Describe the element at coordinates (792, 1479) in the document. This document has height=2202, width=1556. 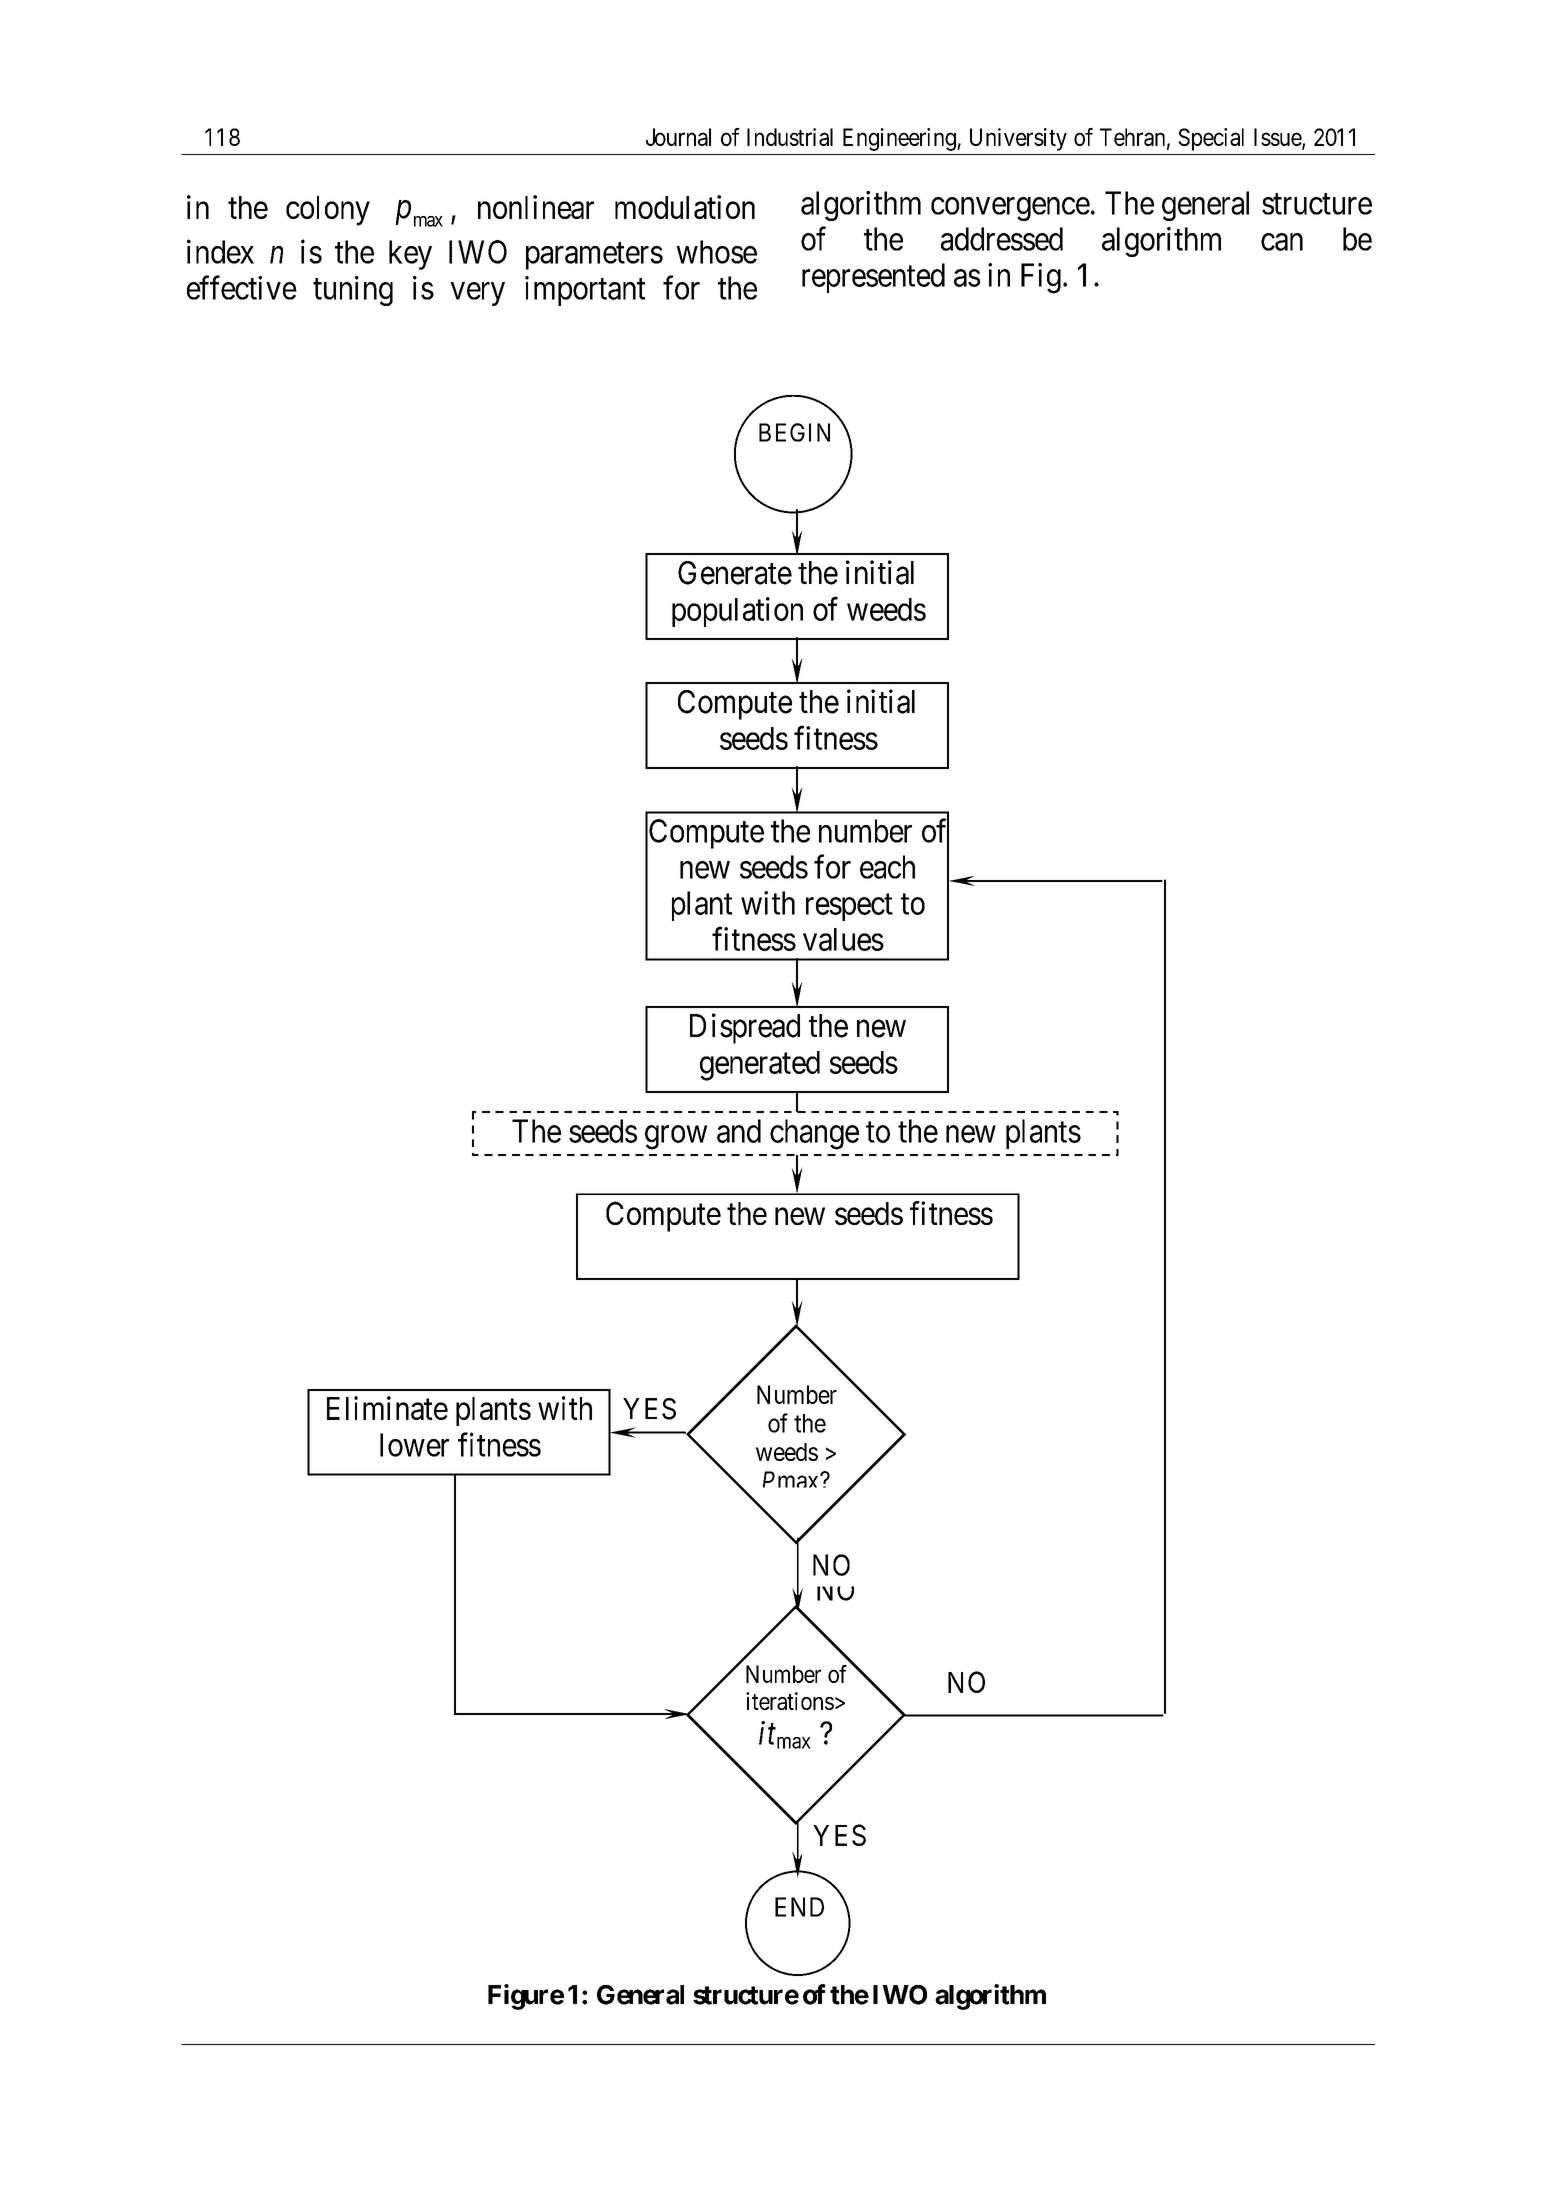
I see `Pmax` at that location.
